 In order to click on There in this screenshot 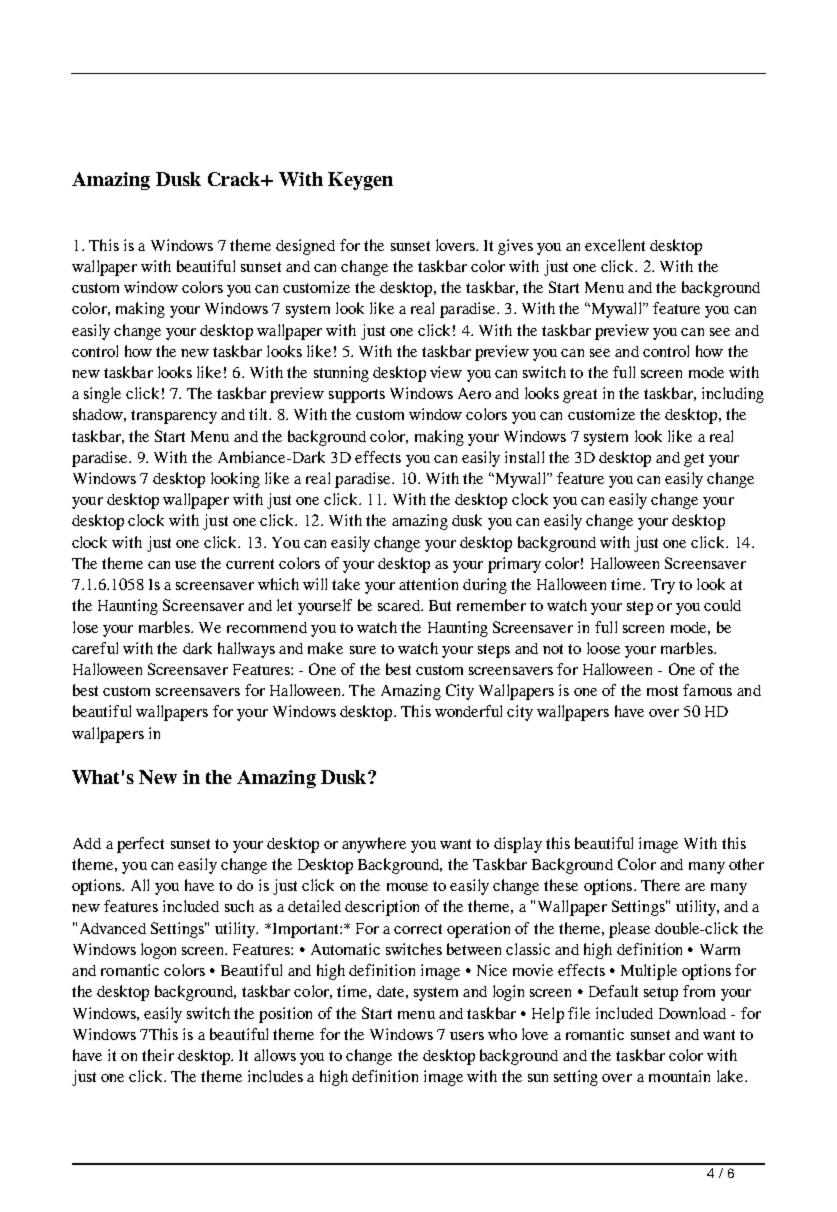, I will do `click(660, 885)`.
